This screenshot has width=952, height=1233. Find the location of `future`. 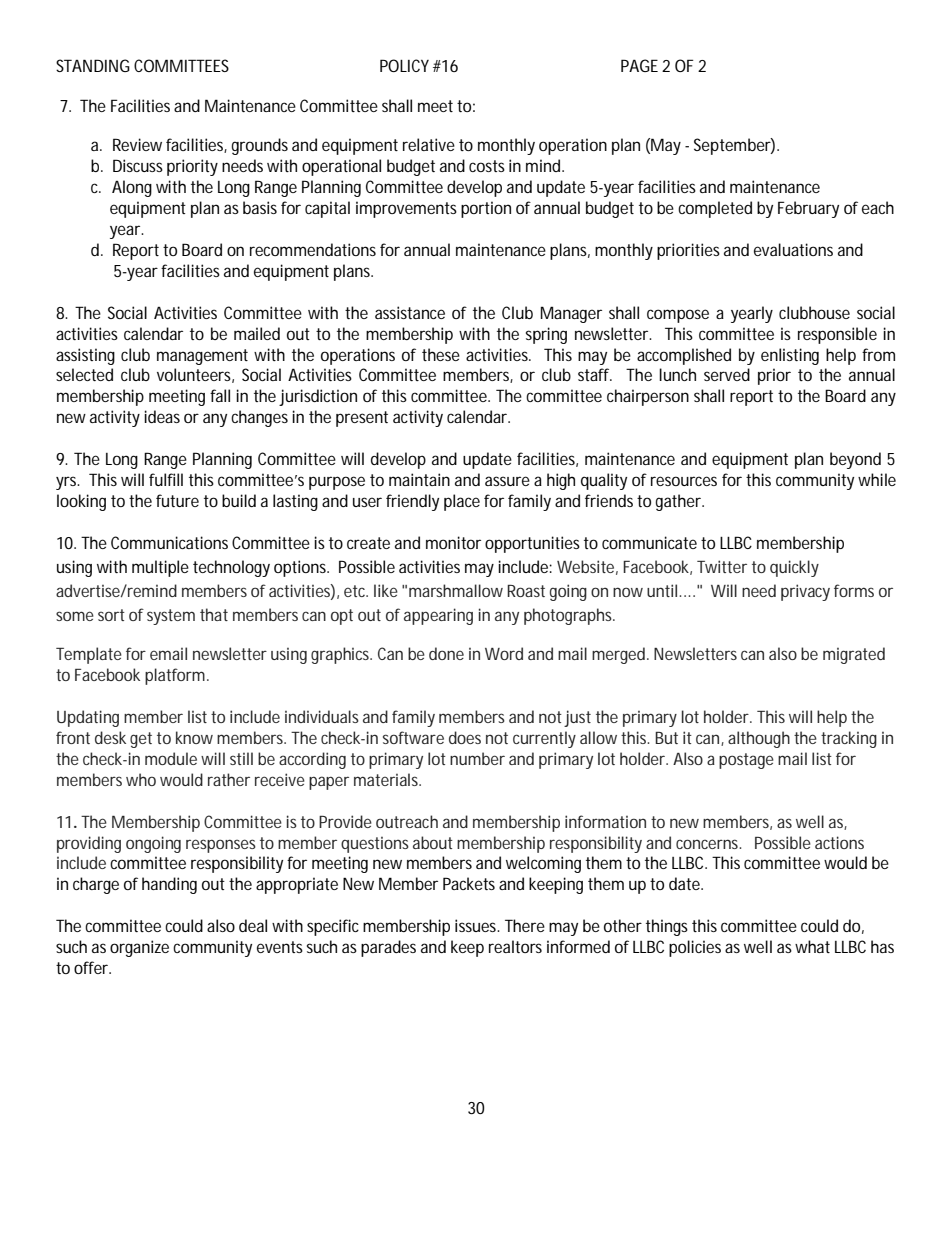

future is located at coordinates (177, 500).
